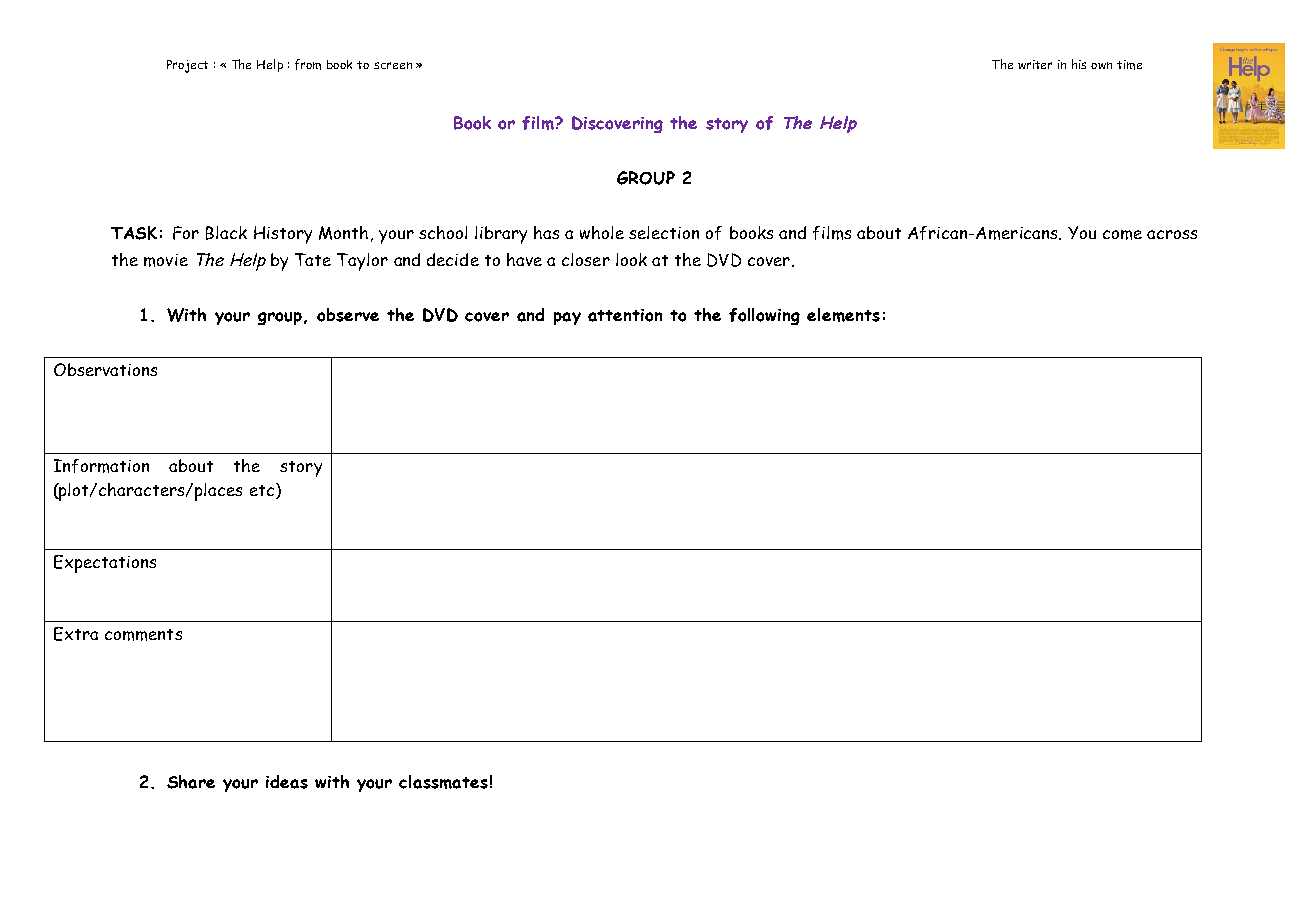 The height and width of the screenshot is (924, 1308). Describe the element at coordinates (1035, 64) in the screenshot. I see `writer` at that location.
